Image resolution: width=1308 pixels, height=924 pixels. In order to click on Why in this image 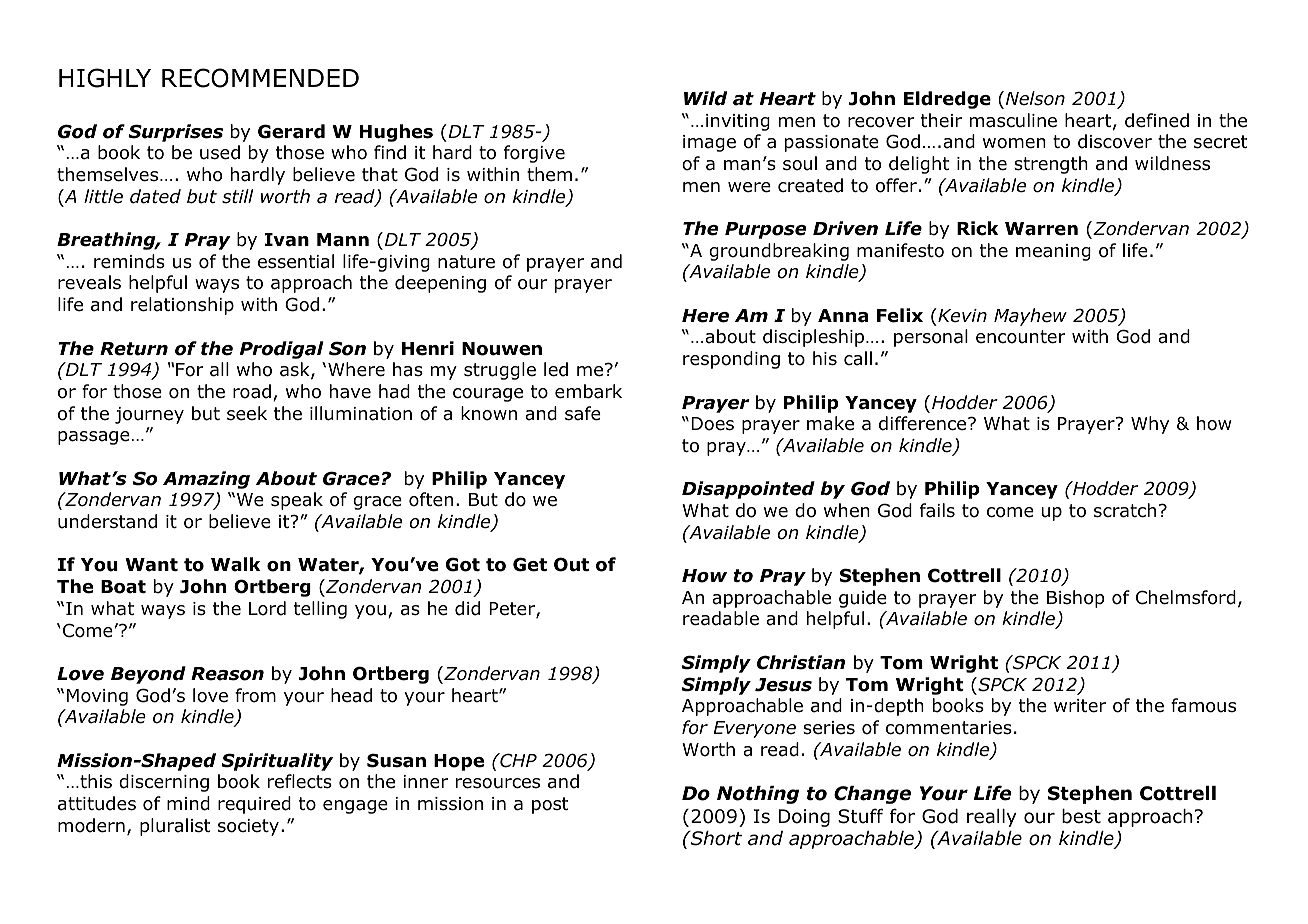, I will do `click(1150, 425)`.
